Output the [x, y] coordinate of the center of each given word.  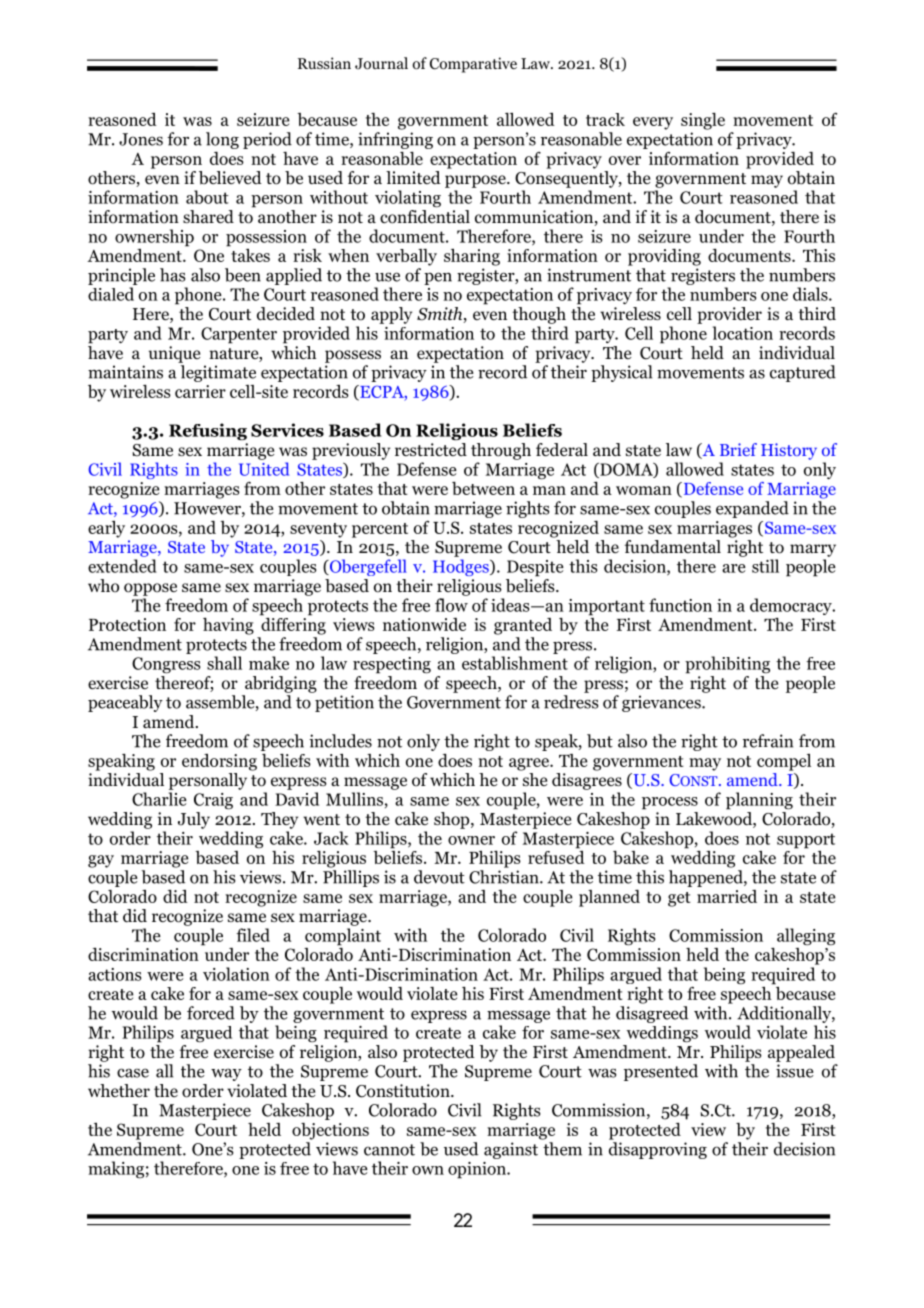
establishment [515, 663]
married [727, 896]
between [483, 488]
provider [729, 315]
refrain [768, 741]
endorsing [219, 762]
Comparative [473, 65]
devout [439, 877]
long [222, 140]
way [226, 1074]
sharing [472, 257]
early [106, 529]
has [172, 275]
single [703, 121]
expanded [752, 509]
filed [253, 935]
